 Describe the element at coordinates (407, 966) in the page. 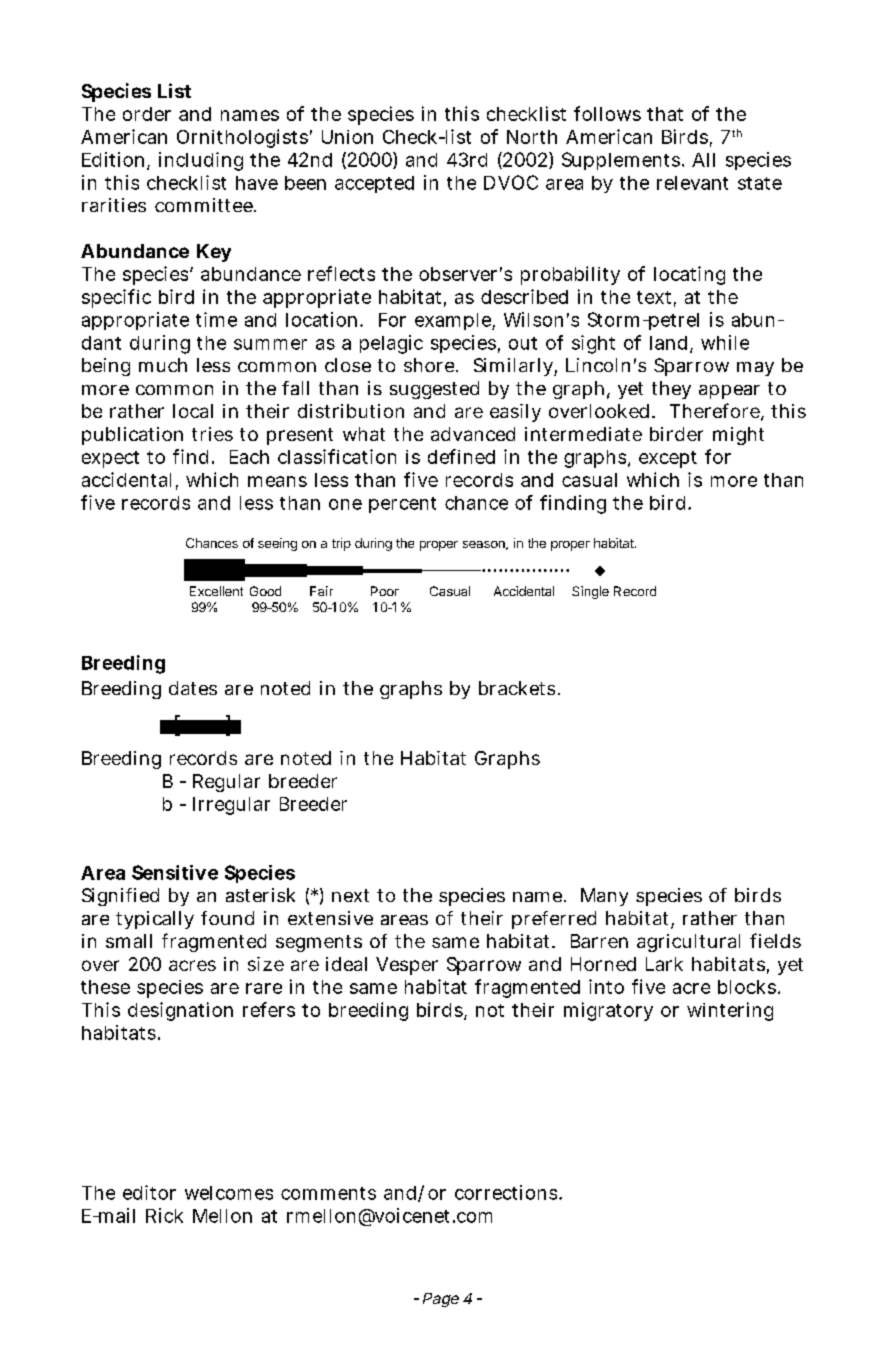

I see `Vesper` at that location.
